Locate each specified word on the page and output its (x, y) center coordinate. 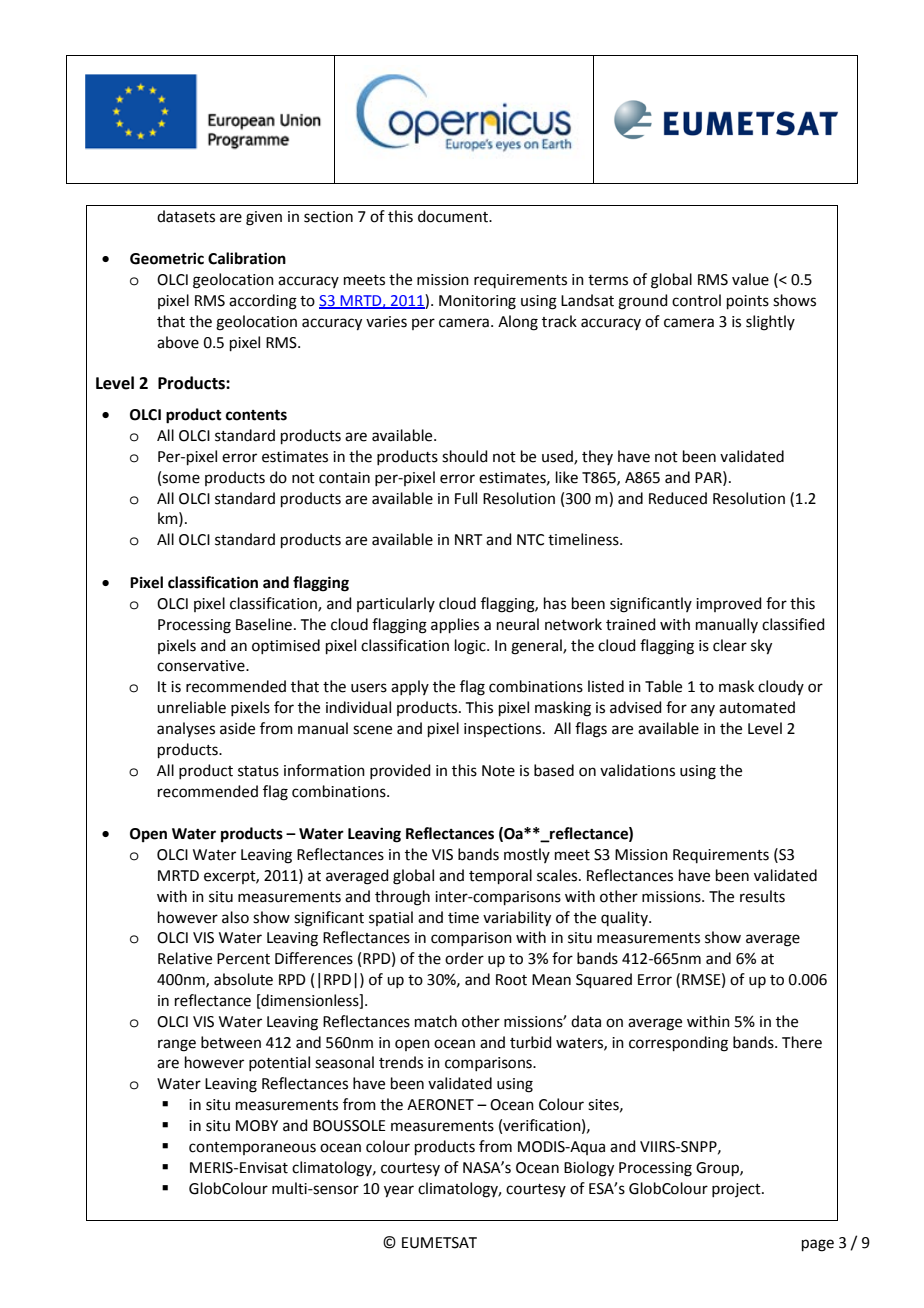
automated (757, 707)
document (454, 216)
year (399, 1191)
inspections (504, 730)
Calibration (247, 258)
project (737, 1190)
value (750, 279)
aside (237, 728)
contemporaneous (252, 1148)
